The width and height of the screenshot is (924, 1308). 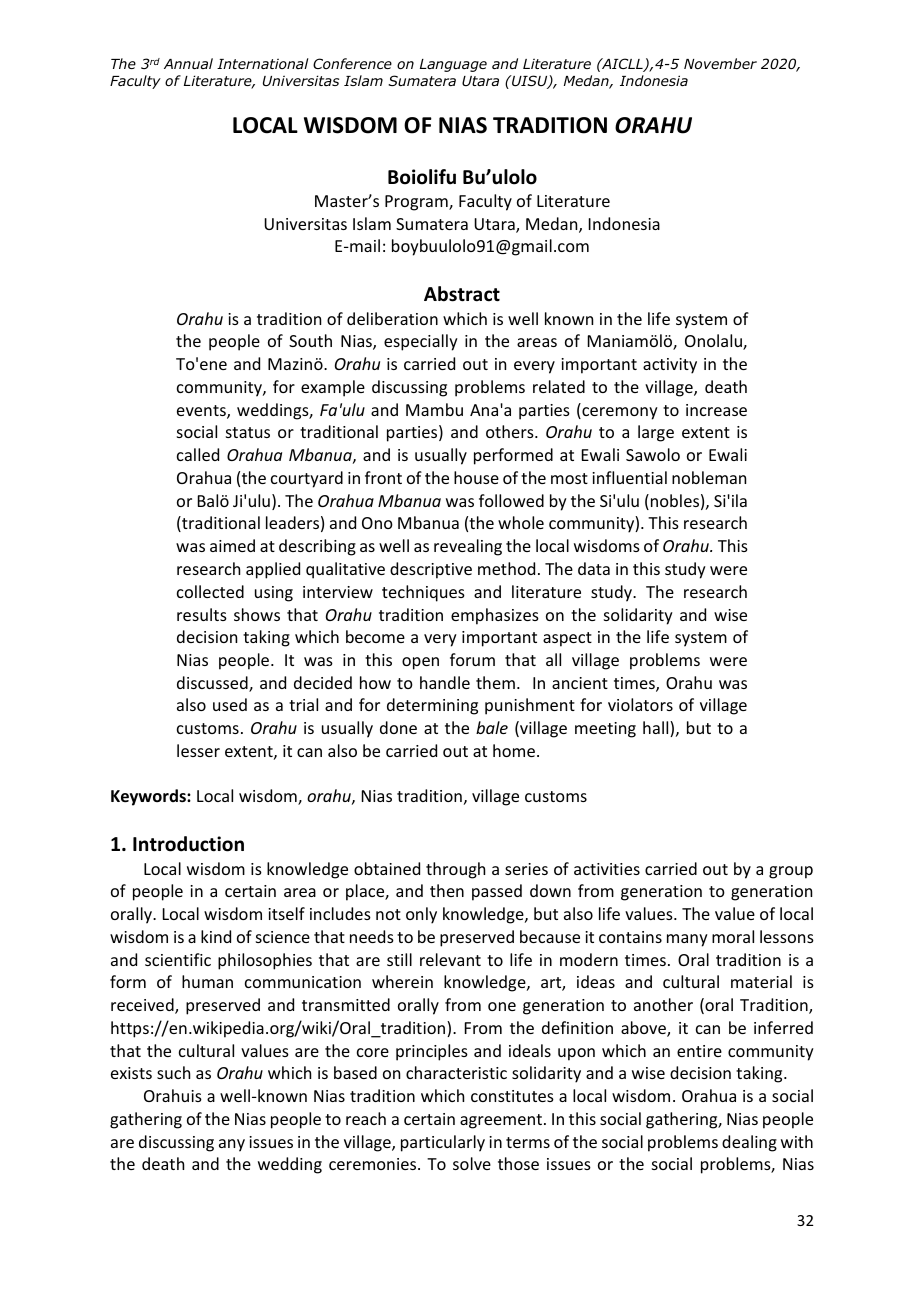 I want to click on November, so click(x=720, y=63).
